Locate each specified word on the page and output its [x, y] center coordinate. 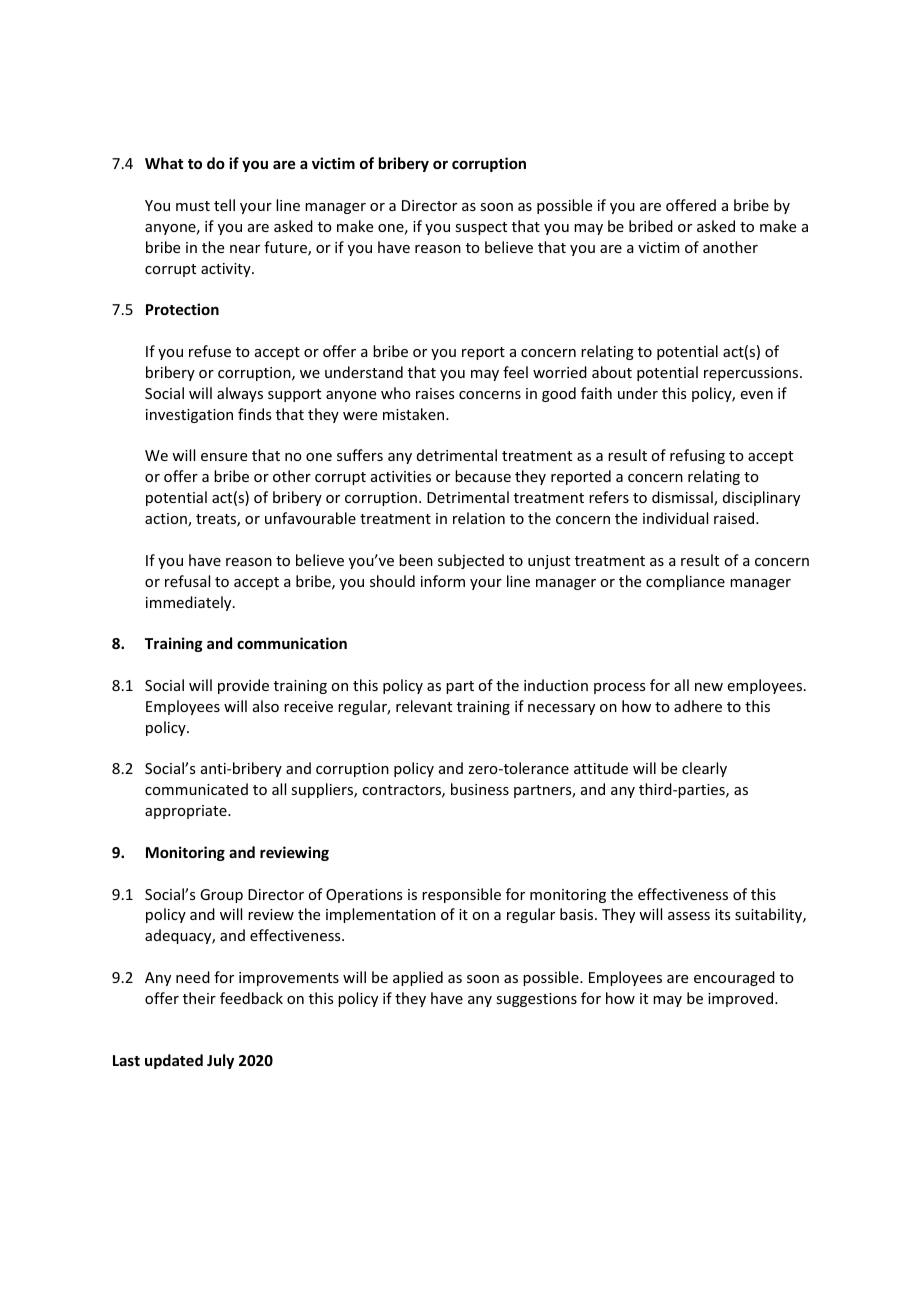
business [480, 789]
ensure [224, 457]
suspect [481, 228]
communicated [196, 789]
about [612, 372]
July [220, 1061]
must [193, 206]
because [483, 476]
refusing [697, 456]
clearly [704, 769]
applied [418, 978]
